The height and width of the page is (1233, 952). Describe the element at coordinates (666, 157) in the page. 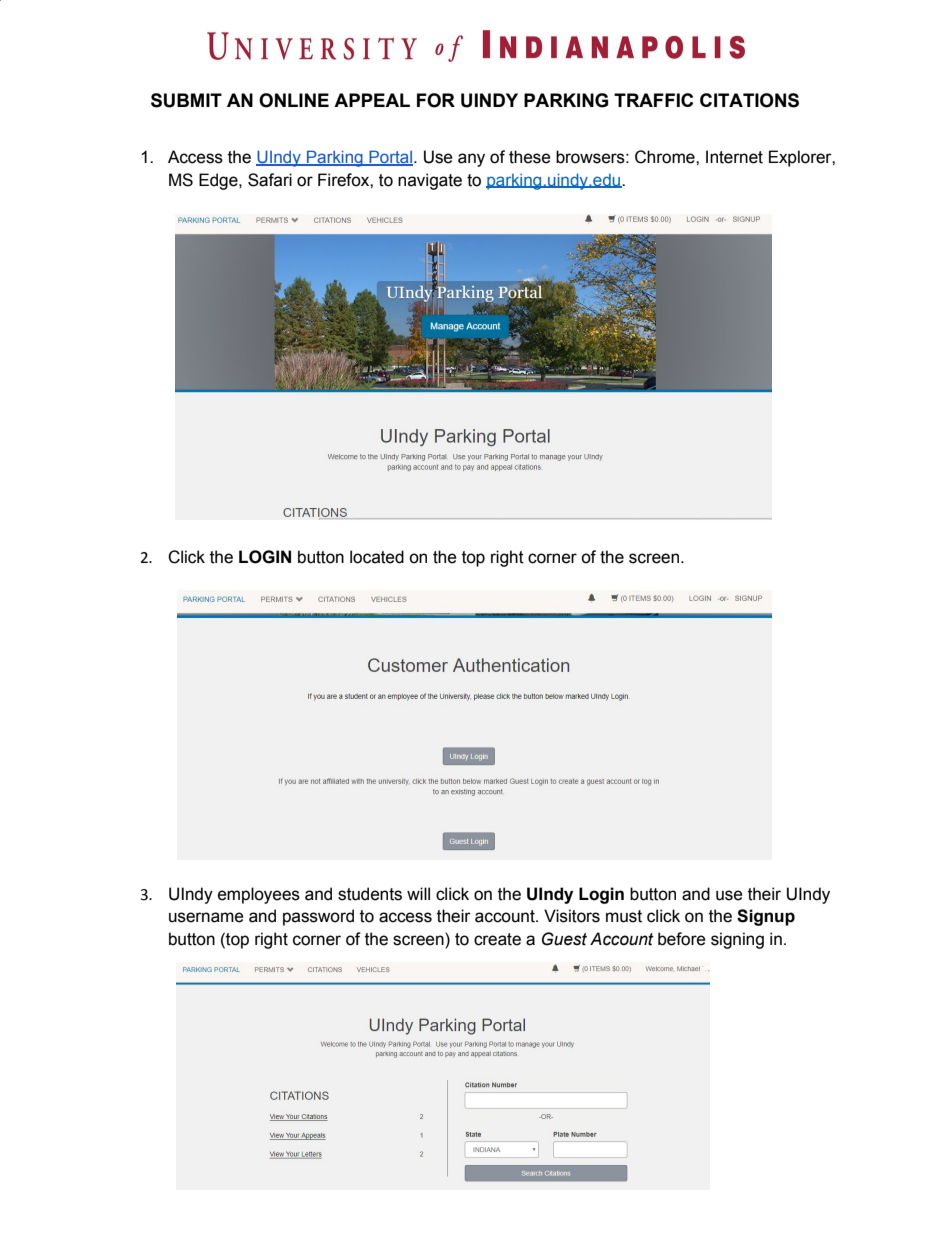

I see `Chrome` at that location.
